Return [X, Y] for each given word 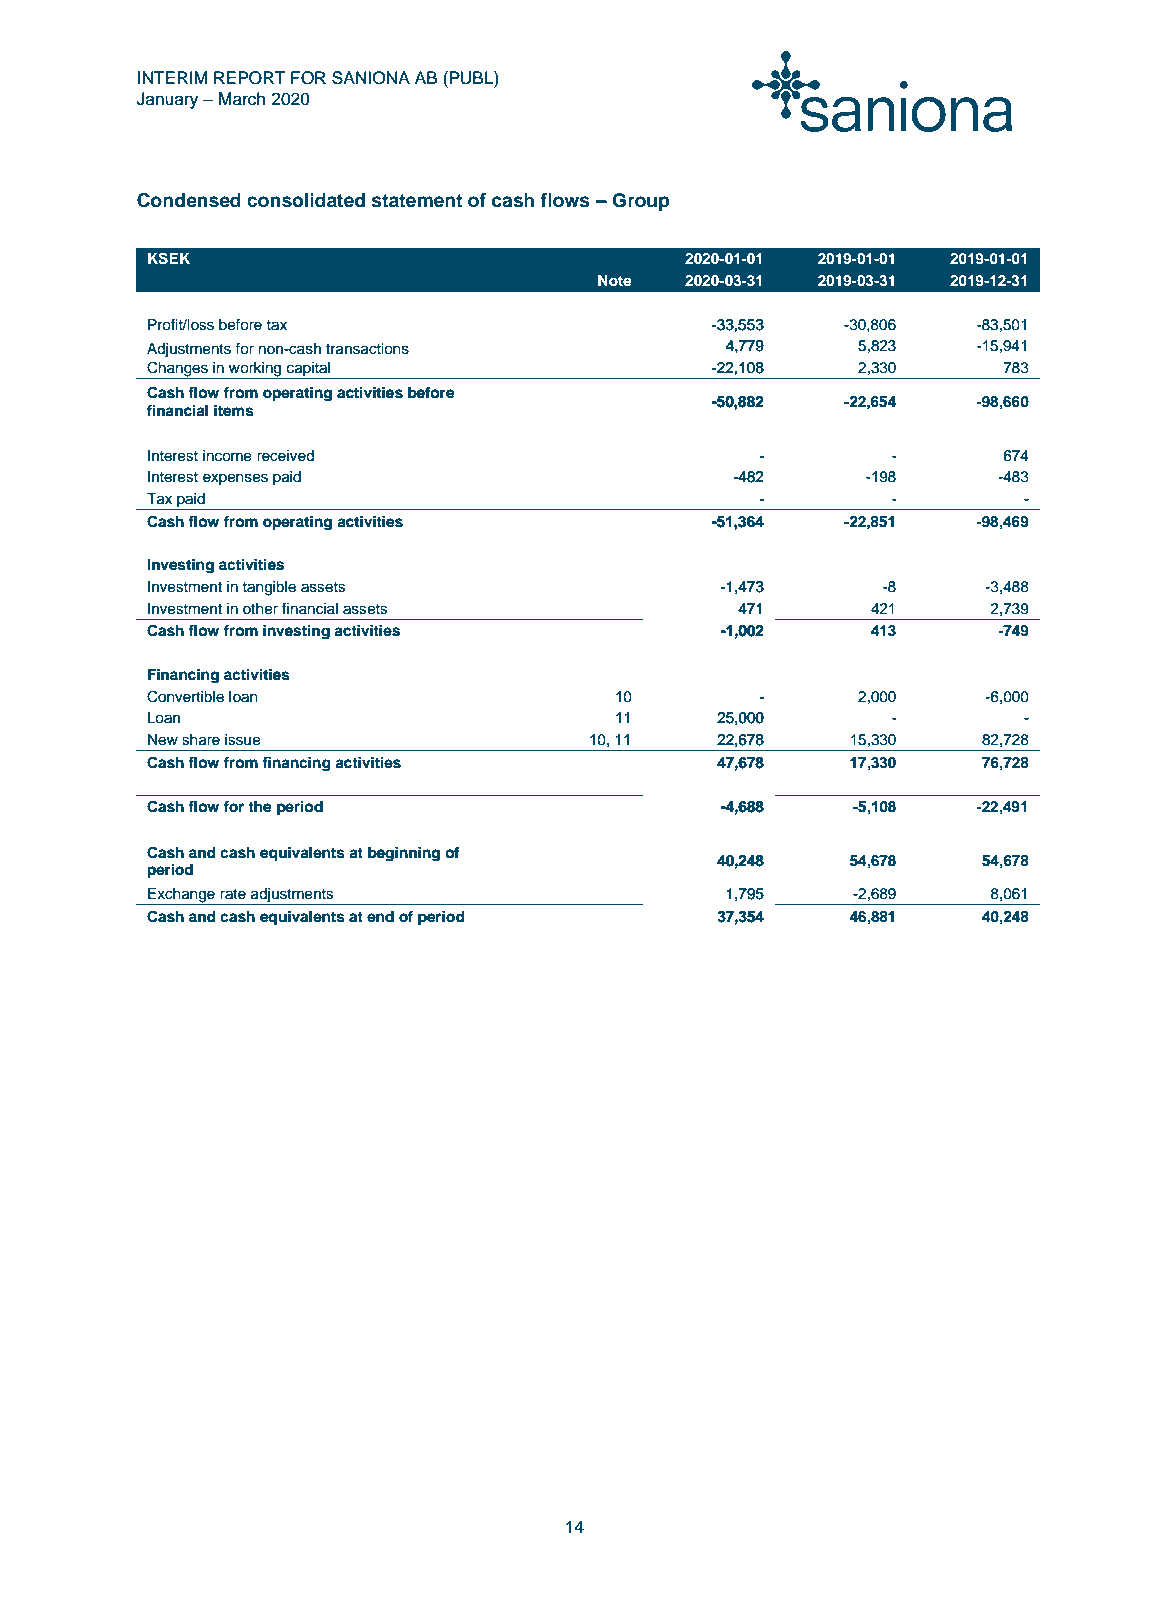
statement [417, 201]
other [260, 609]
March [242, 99]
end [380, 917]
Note [614, 280]
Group [640, 202]
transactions [367, 349]
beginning [404, 854]
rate [233, 894]
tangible [269, 588]
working [255, 370]
